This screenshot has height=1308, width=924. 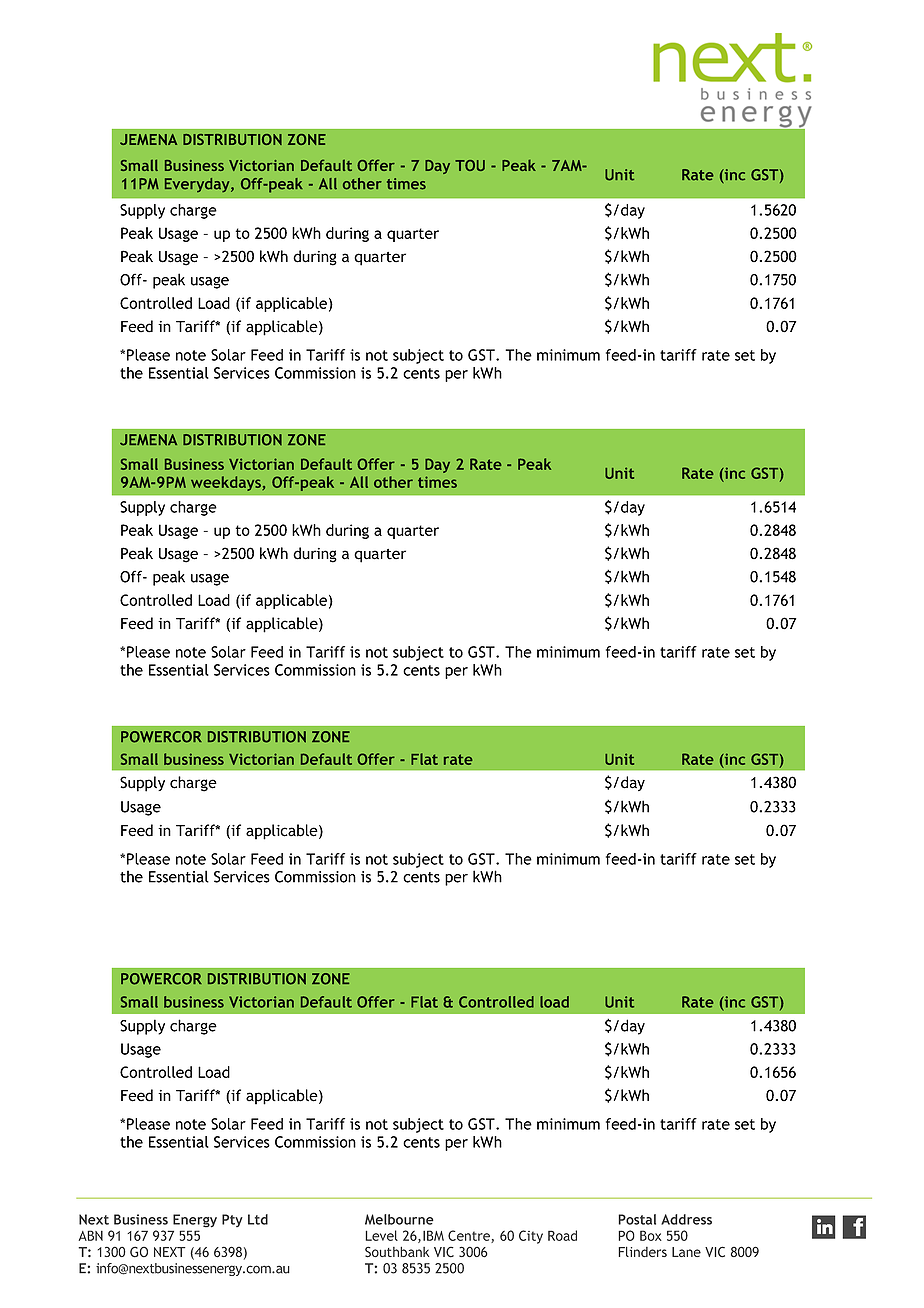 What do you see at coordinates (258, 1219) in the screenshot?
I see `Ltd` at bounding box center [258, 1219].
